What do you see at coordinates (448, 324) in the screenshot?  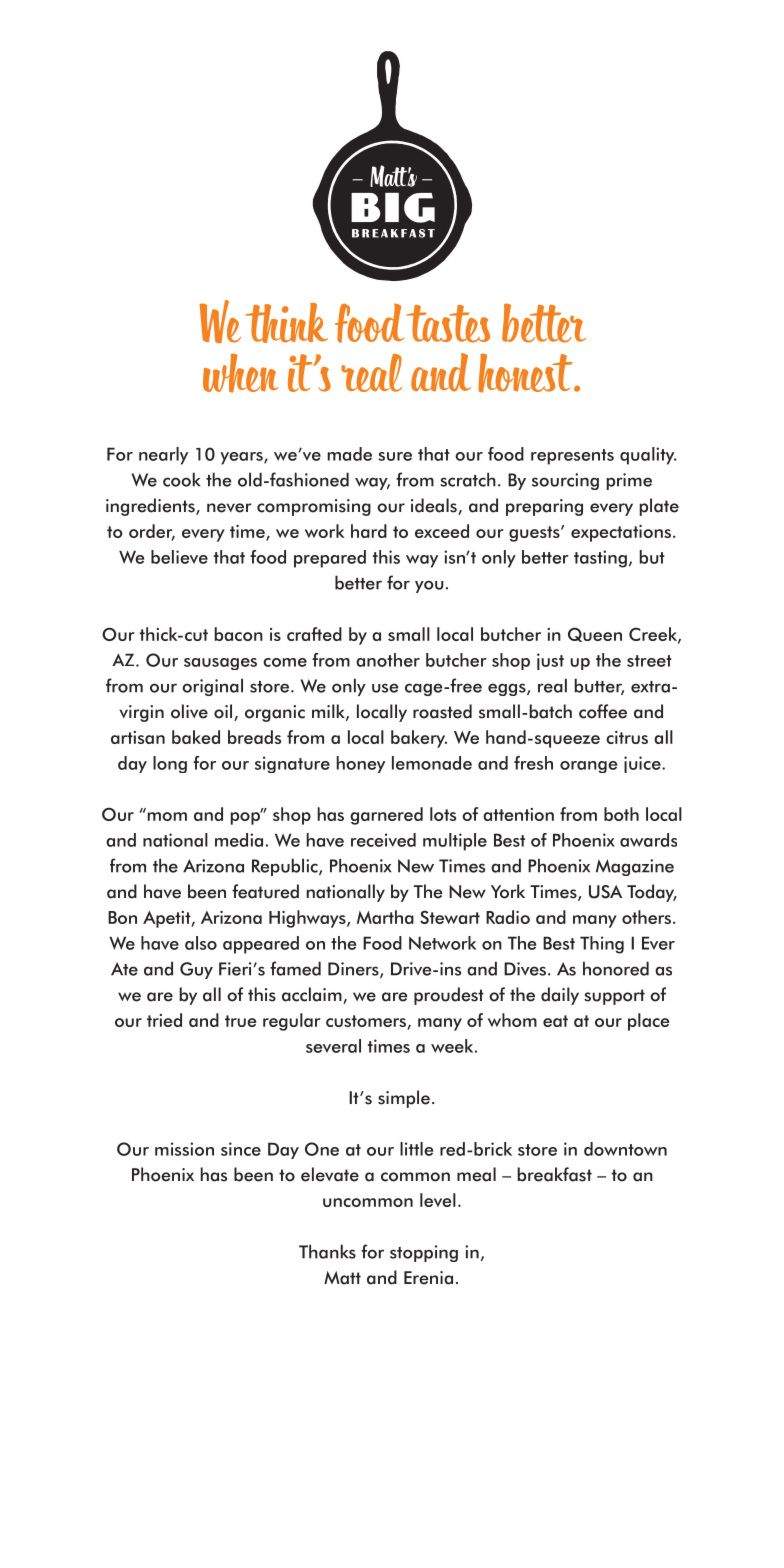 I see `tastes` at bounding box center [448, 324].
